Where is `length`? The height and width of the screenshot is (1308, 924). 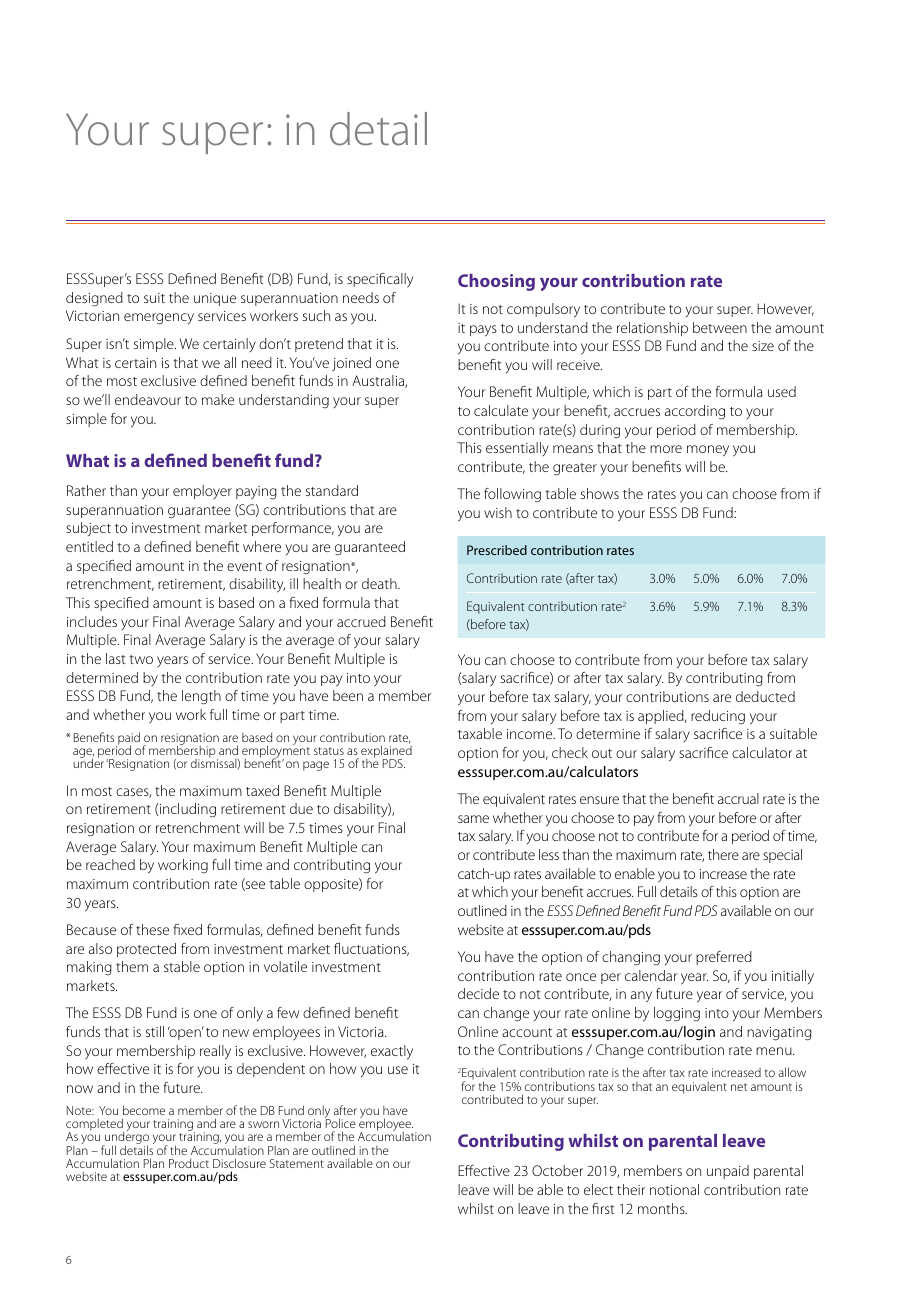
length is located at coordinates (201, 697).
